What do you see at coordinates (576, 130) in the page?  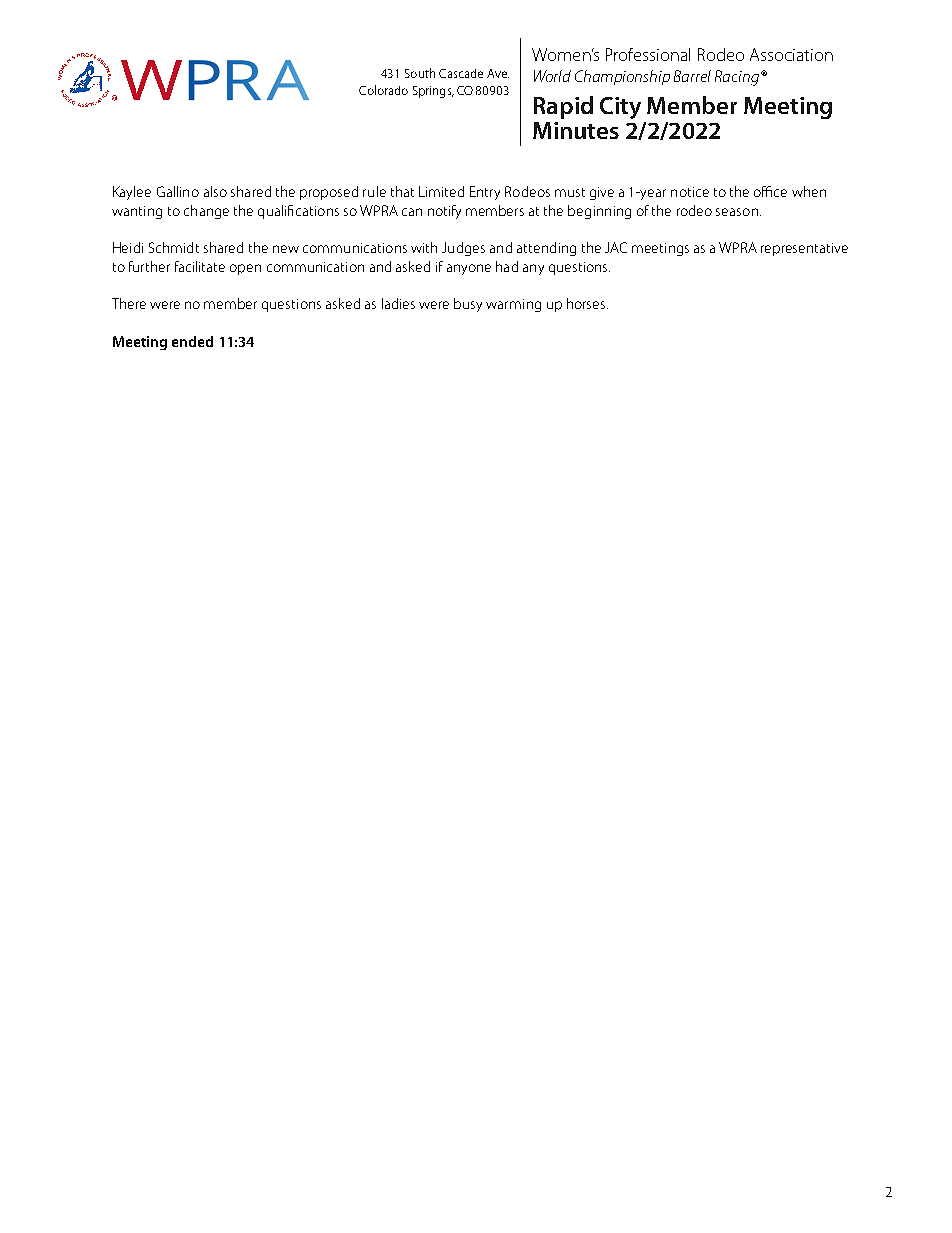 I see `Minutes` at bounding box center [576, 130].
